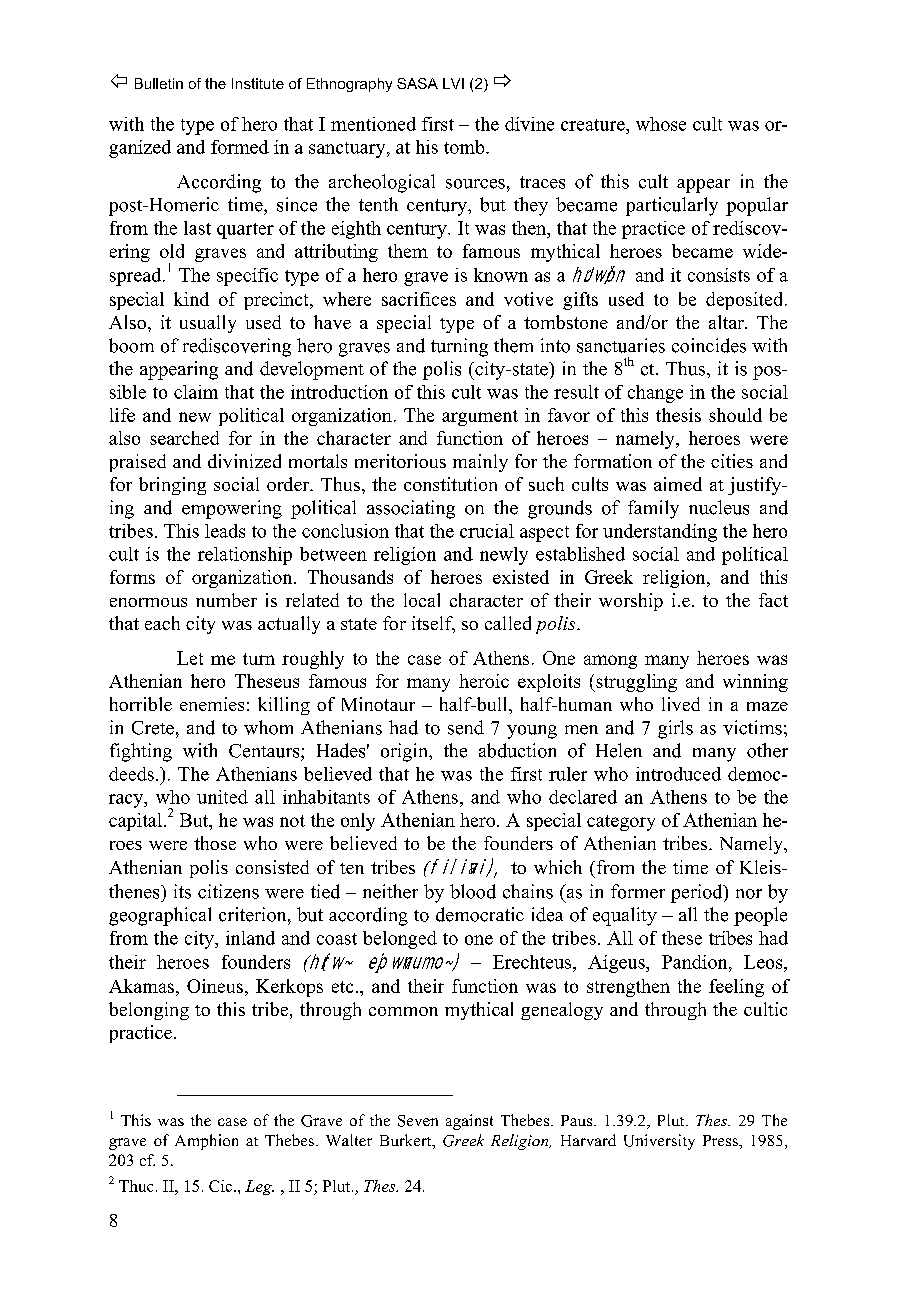 The image size is (924, 1304). What do you see at coordinates (469, 1122) in the screenshot?
I see `against` at bounding box center [469, 1122].
